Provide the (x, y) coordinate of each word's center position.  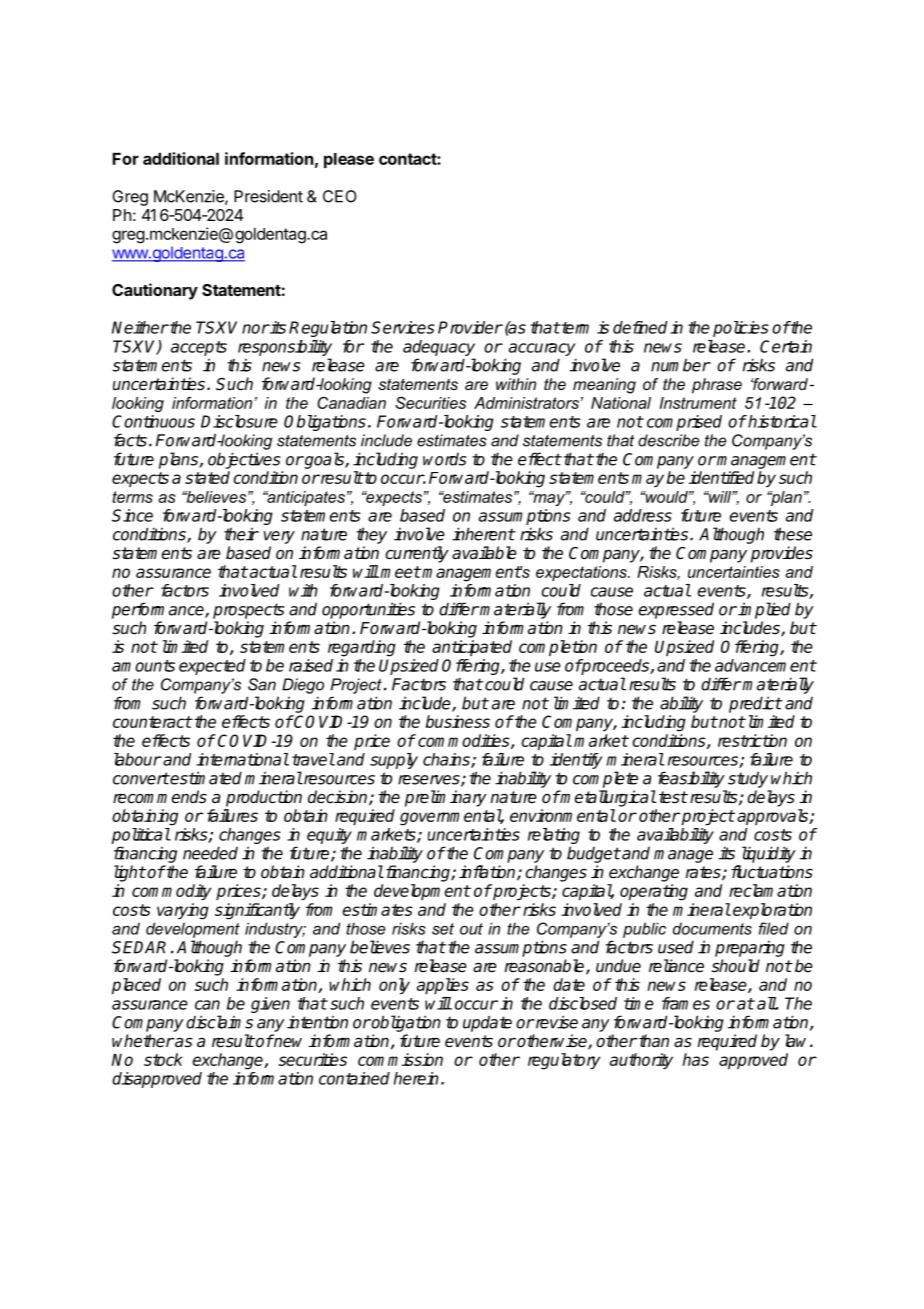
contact (408, 159)
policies (741, 329)
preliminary (446, 798)
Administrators (527, 403)
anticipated (472, 648)
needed (210, 853)
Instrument (698, 403)
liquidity (769, 854)
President (268, 196)
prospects (249, 611)
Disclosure (239, 421)
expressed (676, 610)
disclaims (219, 1022)
